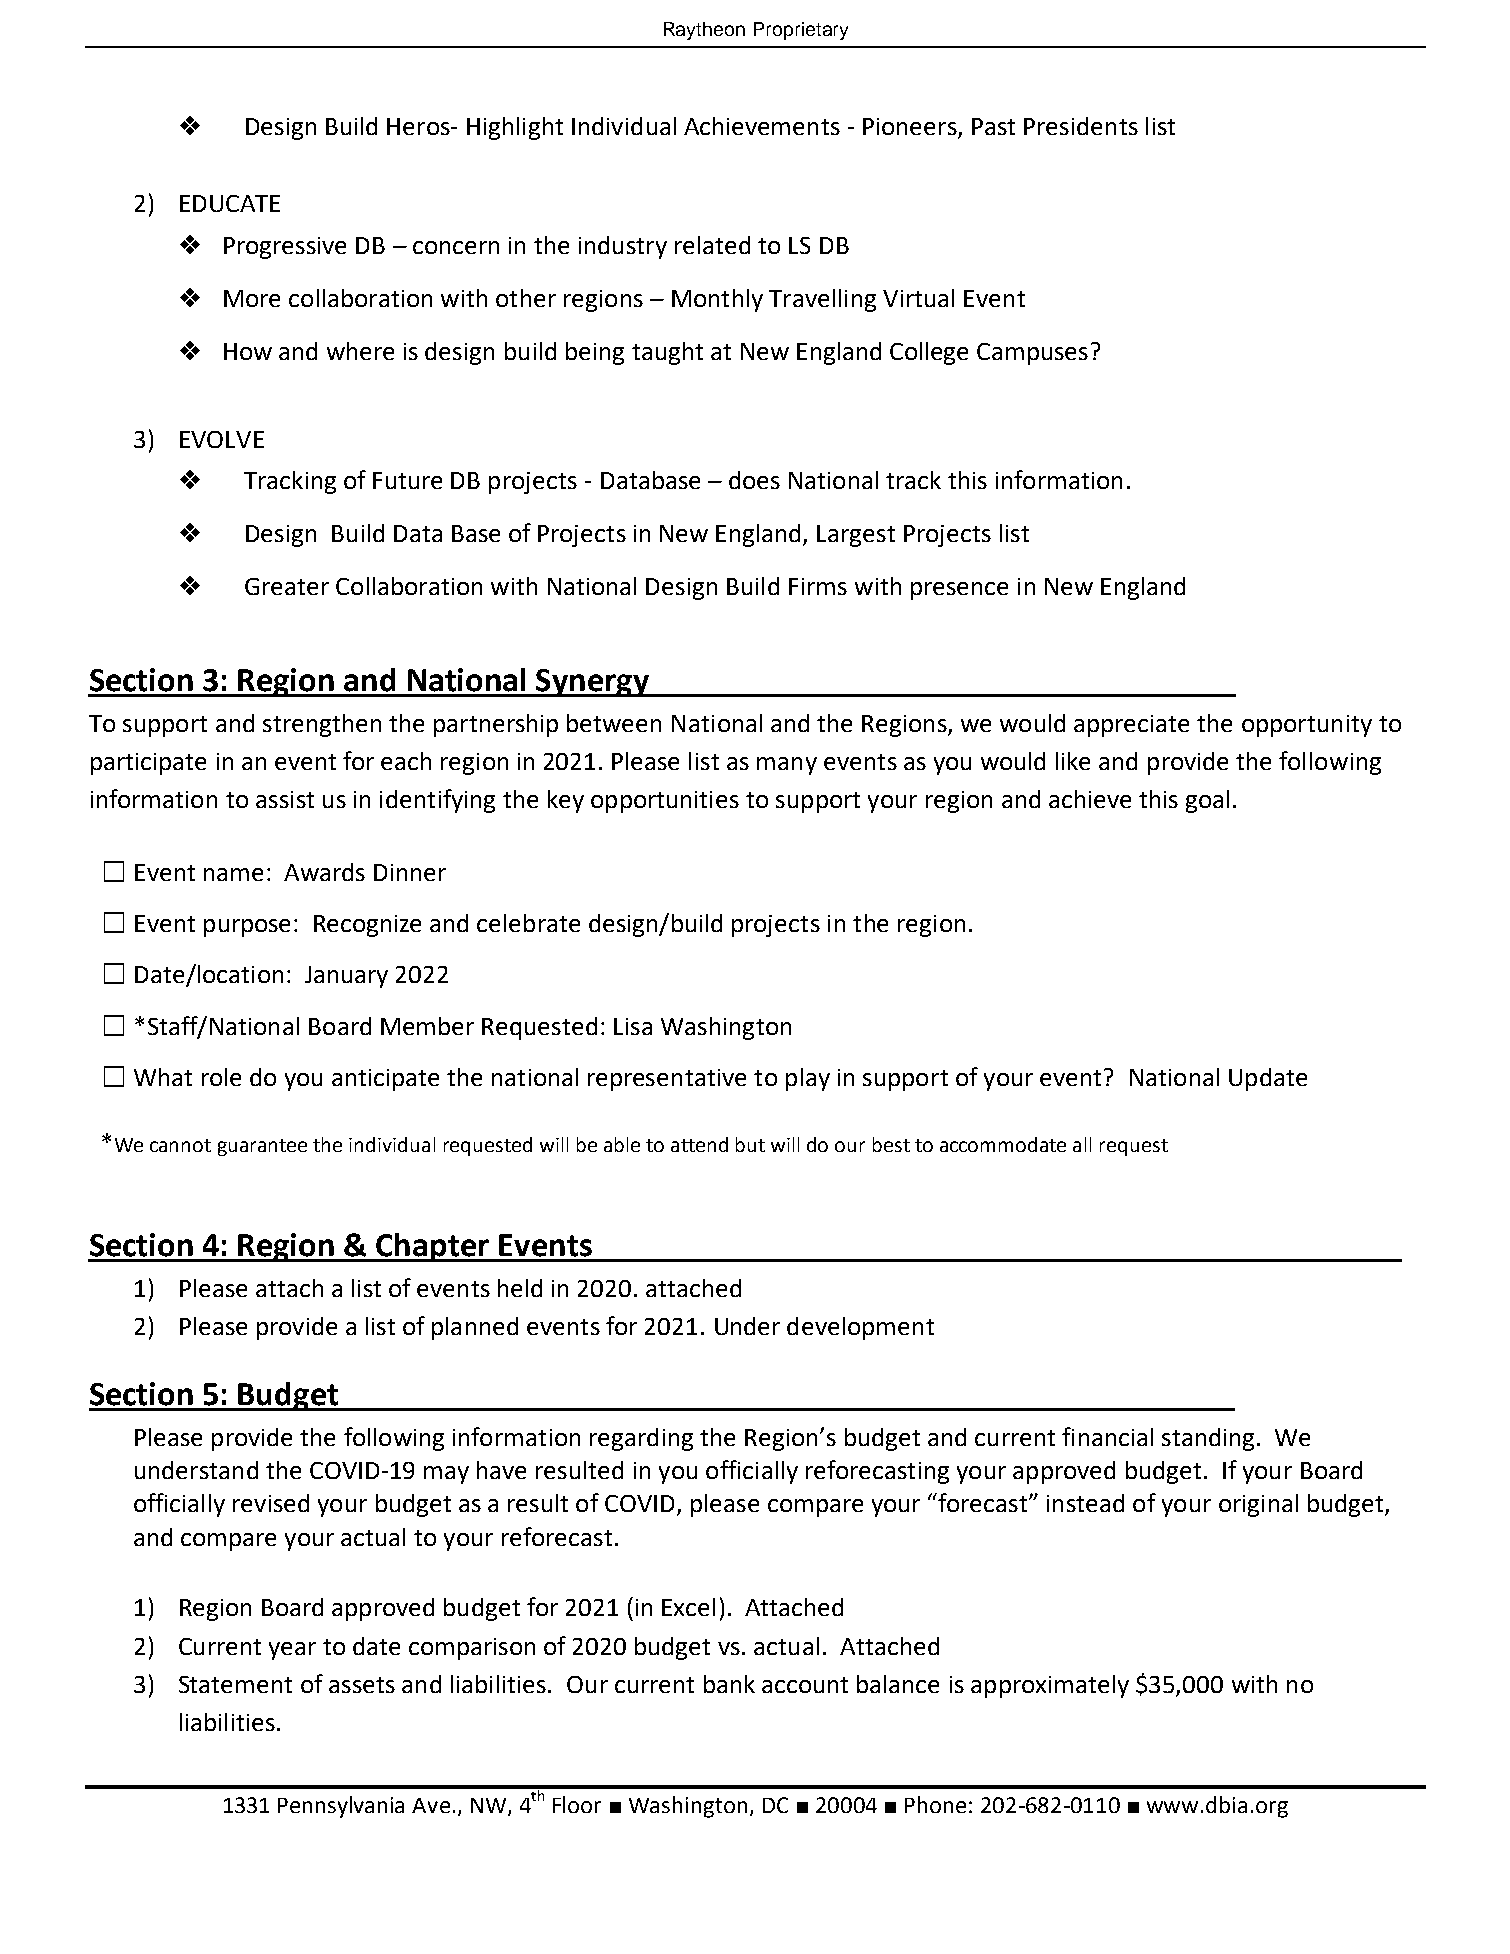 The height and width of the screenshot is (1954, 1510). I want to click on appreciate, so click(1131, 726).
